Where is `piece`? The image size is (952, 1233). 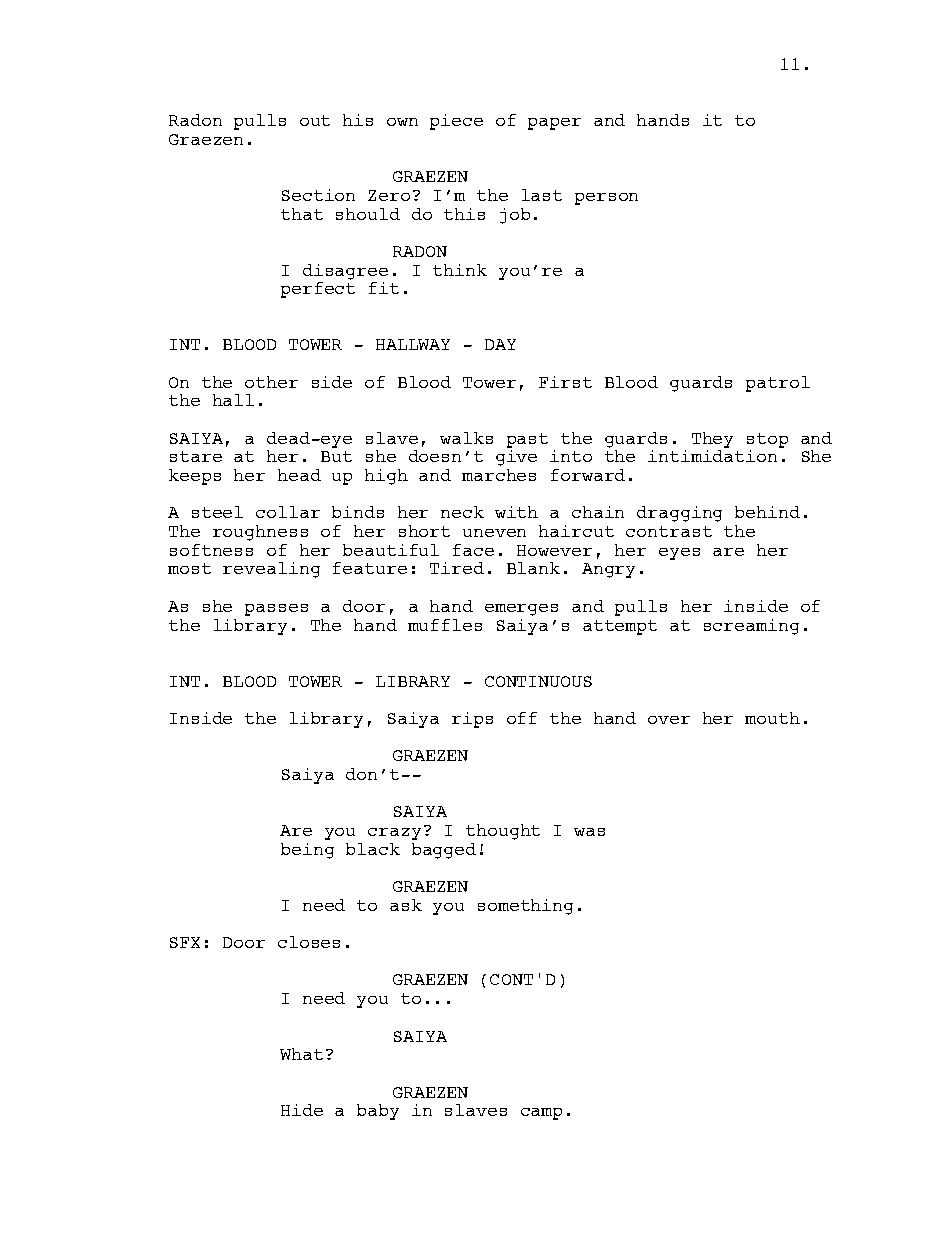
piece is located at coordinates (456, 122).
